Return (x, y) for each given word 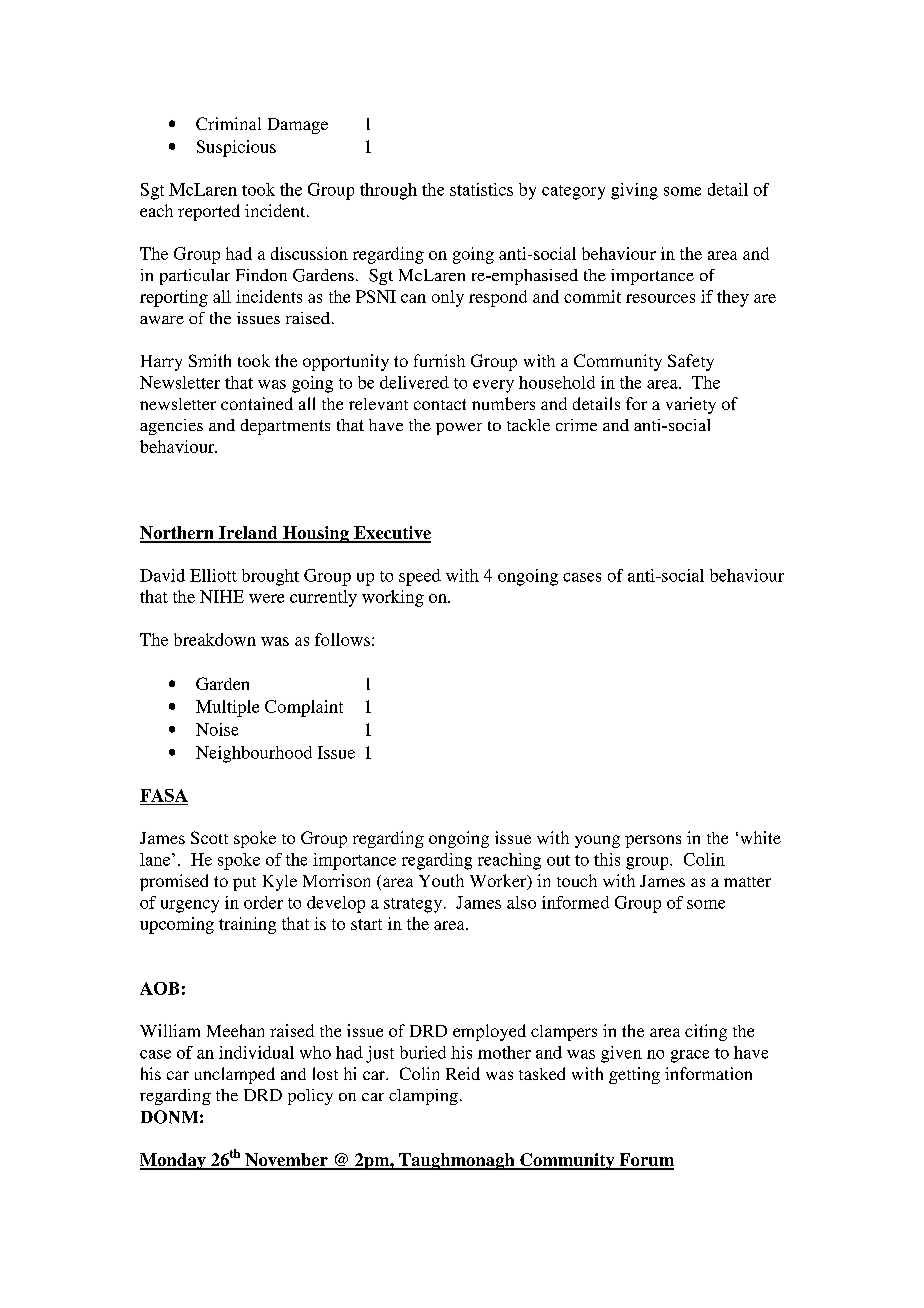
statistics (481, 189)
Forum (645, 1161)
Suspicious (236, 148)
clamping (423, 1097)
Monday (174, 1161)
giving (634, 191)
